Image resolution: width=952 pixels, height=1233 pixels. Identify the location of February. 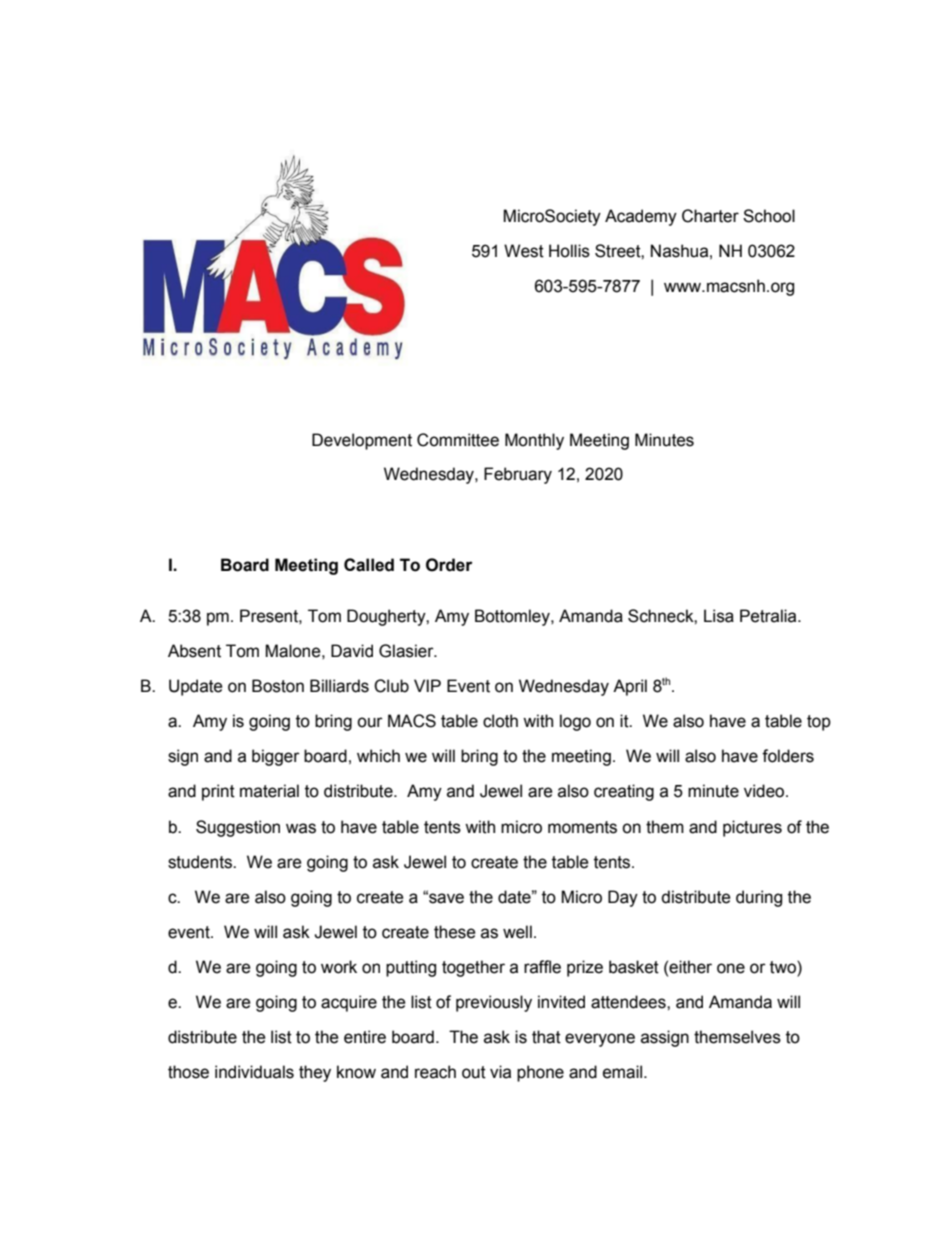
(518, 475).
